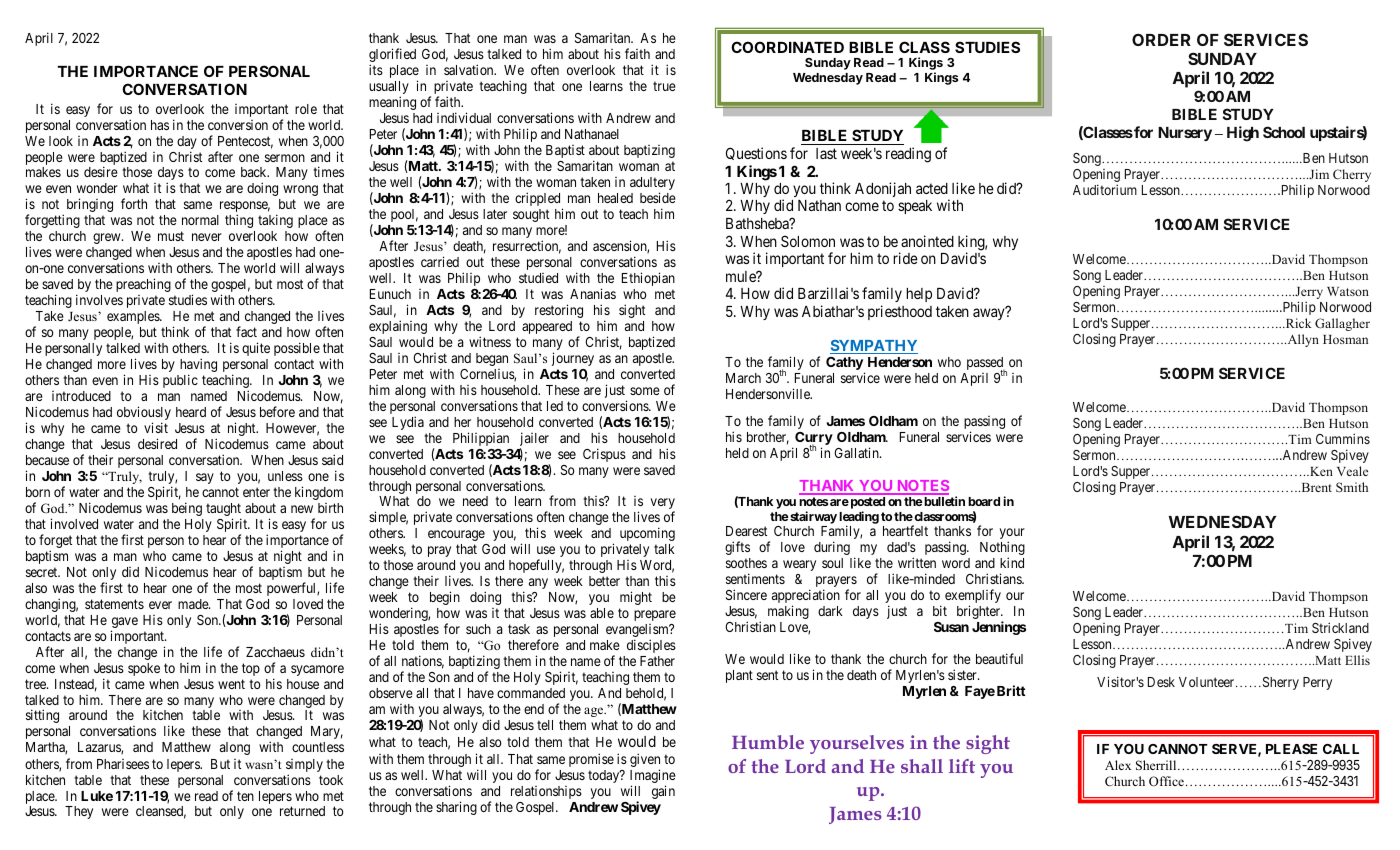 This document has width=1400, height=850. Describe the element at coordinates (663, 792) in the document. I see `gain` at that location.
